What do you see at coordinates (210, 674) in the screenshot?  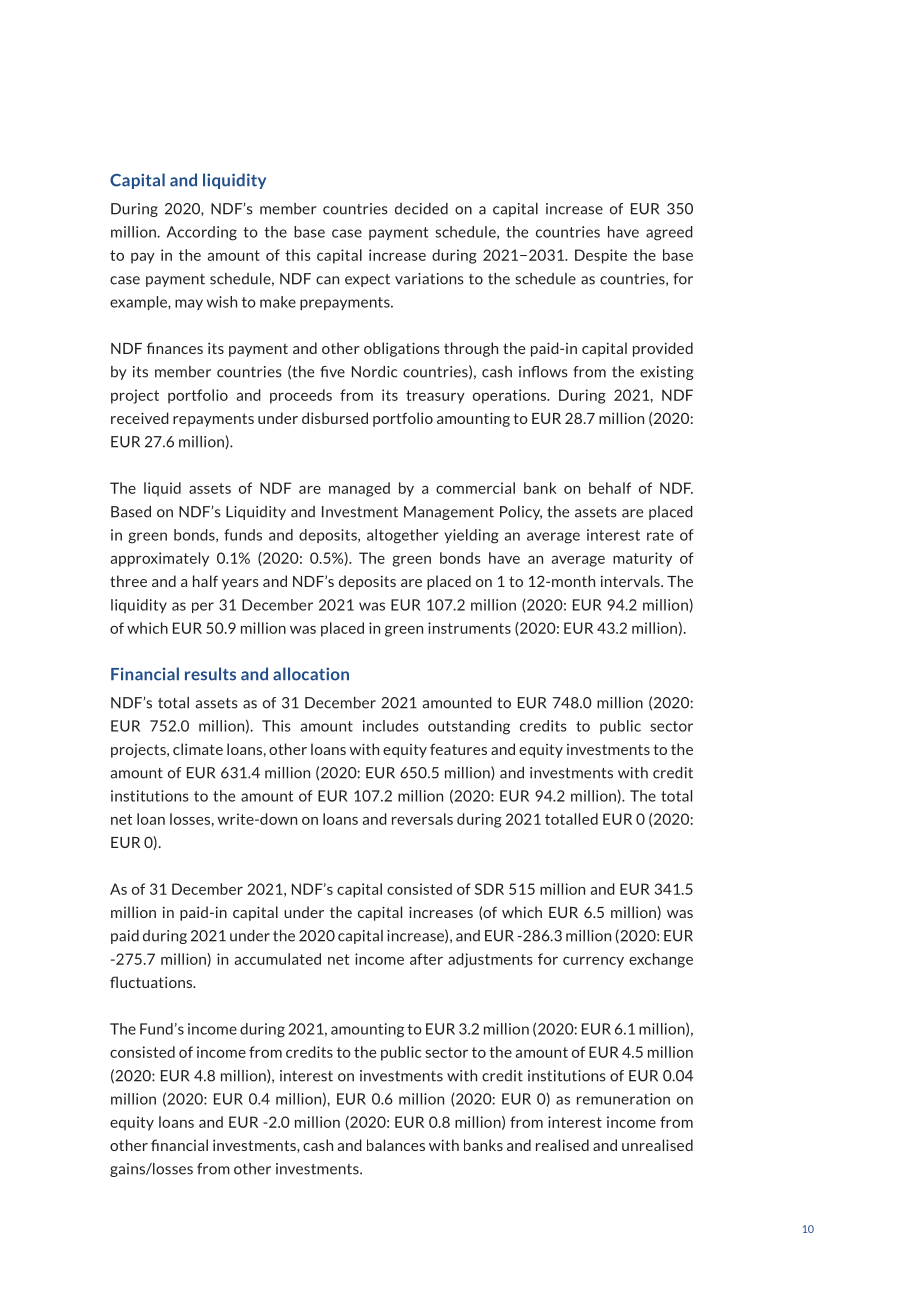 I see `results` at bounding box center [210, 674].
